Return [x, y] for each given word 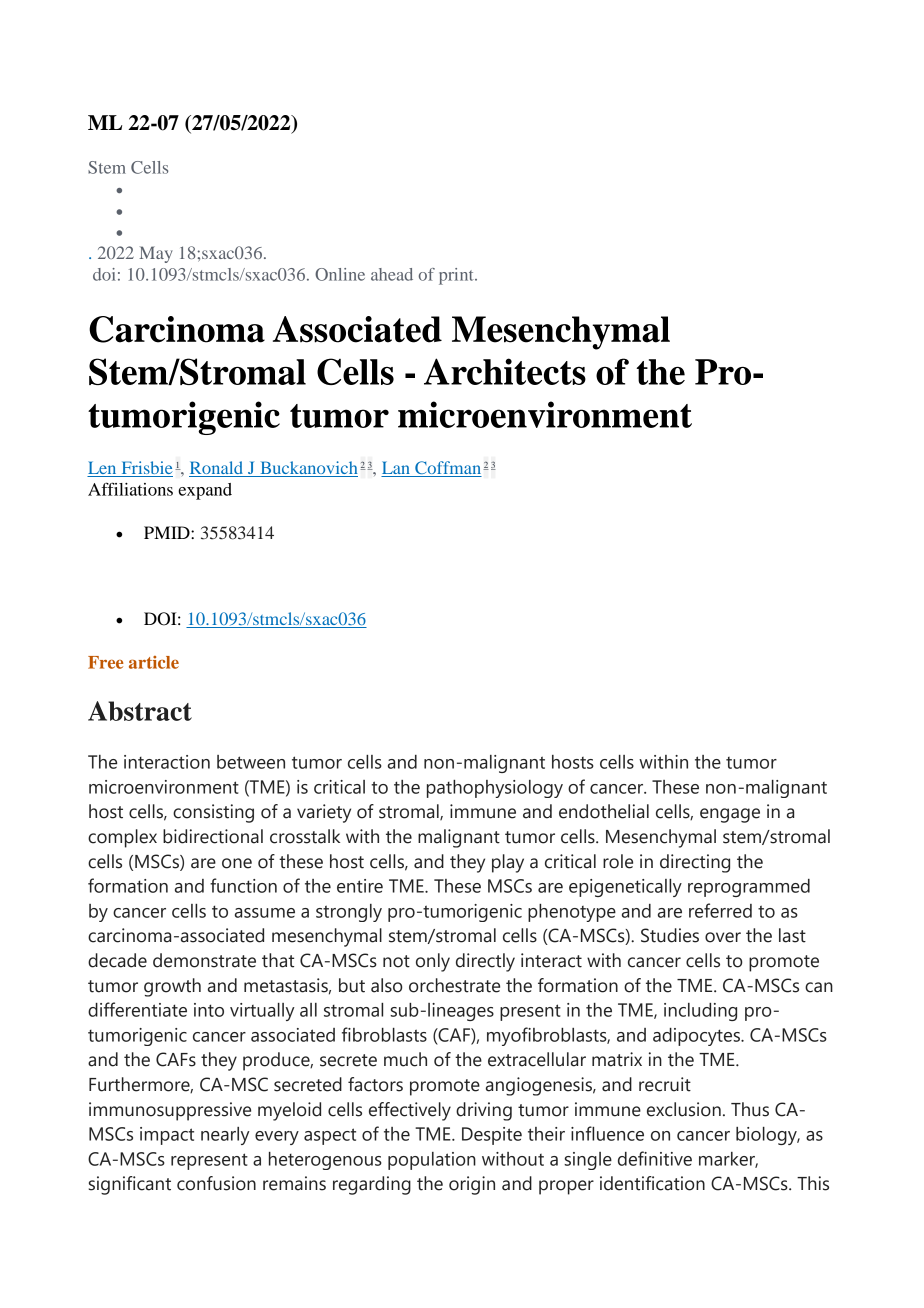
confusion [216, 1183]
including [700, 1012]
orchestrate [454, 985]
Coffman [447, 469]
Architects [505, 371]
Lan [396, 469]
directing [695, 863]
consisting [213, 813]
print [457, 276]
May [156, 254]
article [154, 662]
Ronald [217, 469]
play [508, 863]
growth [172, 987]
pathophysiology [495, 789]
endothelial [604, 811]
